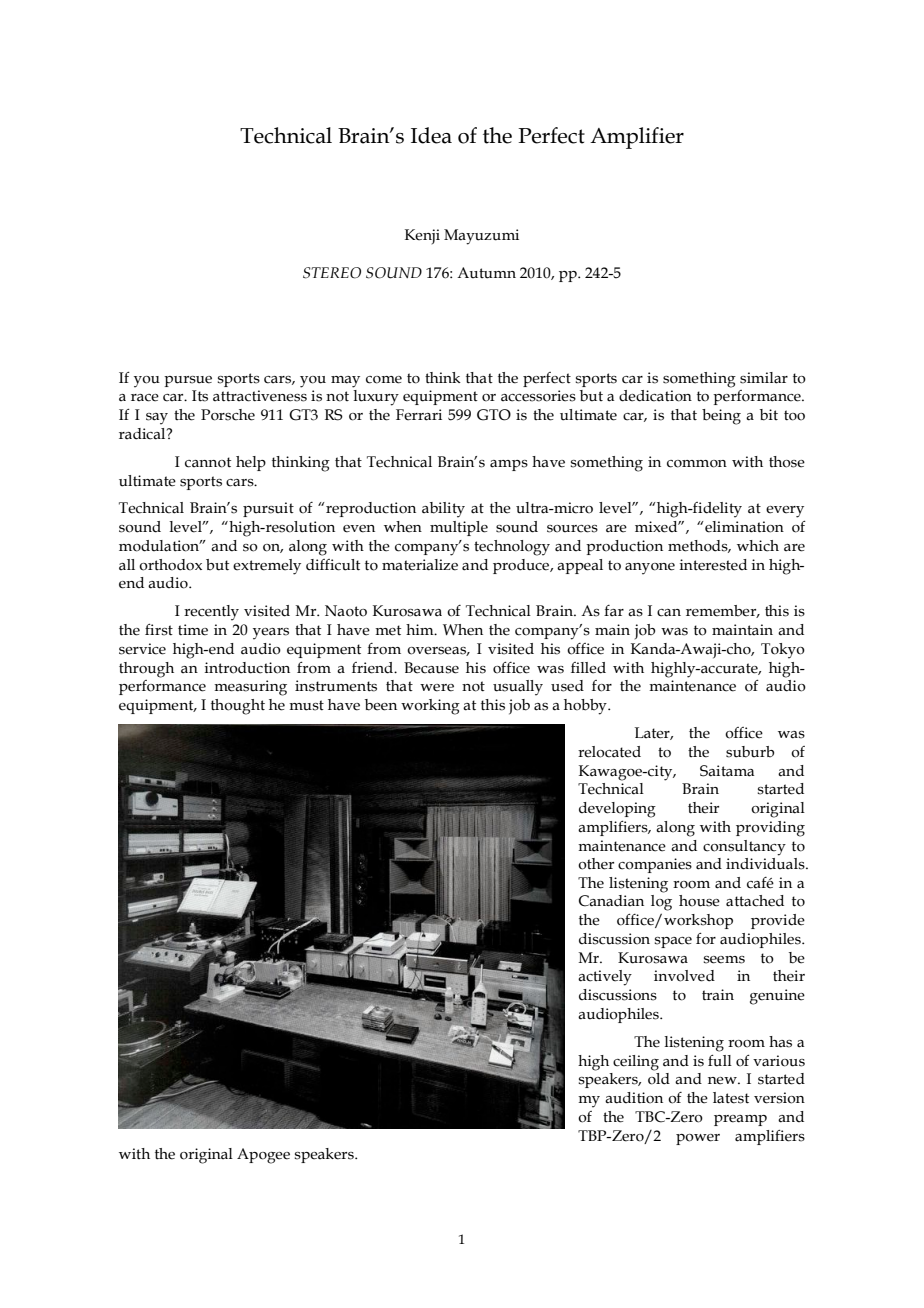 The width and height of the image is (924, 1308). What do you see at coordinates (443, 510) in the image?
I see `ability` at bounding box center [443, 510].
